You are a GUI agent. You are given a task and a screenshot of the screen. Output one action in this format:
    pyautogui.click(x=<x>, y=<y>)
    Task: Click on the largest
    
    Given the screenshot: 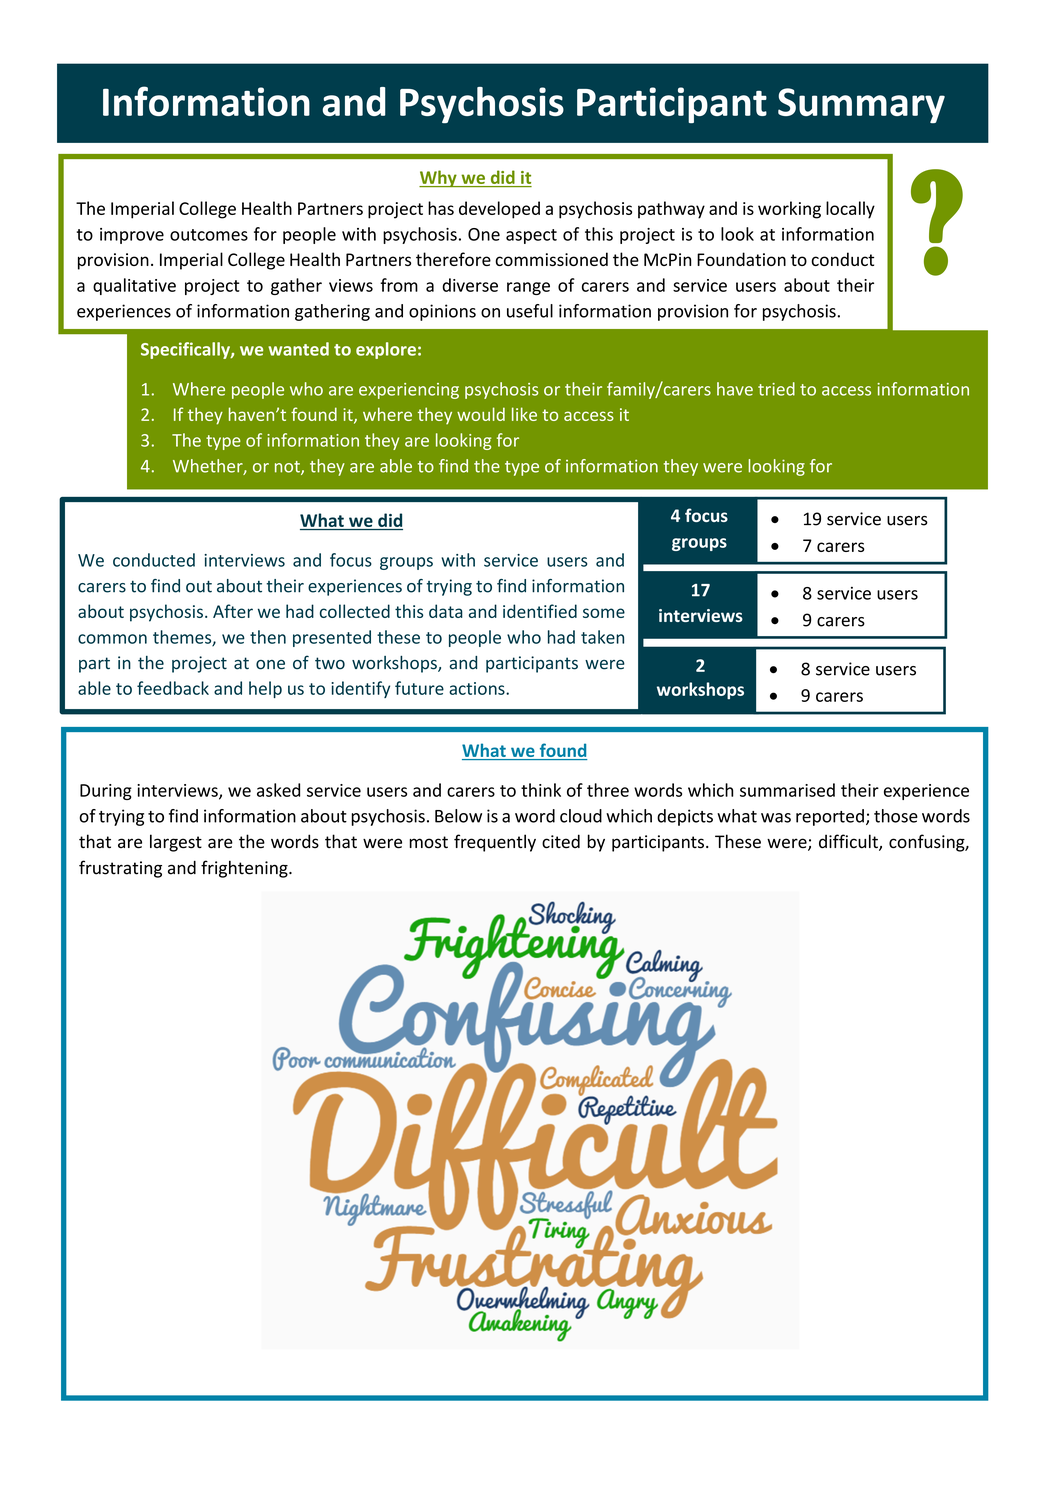 What is the action you would take?
    pyautogui.click(x=176, y=843)
